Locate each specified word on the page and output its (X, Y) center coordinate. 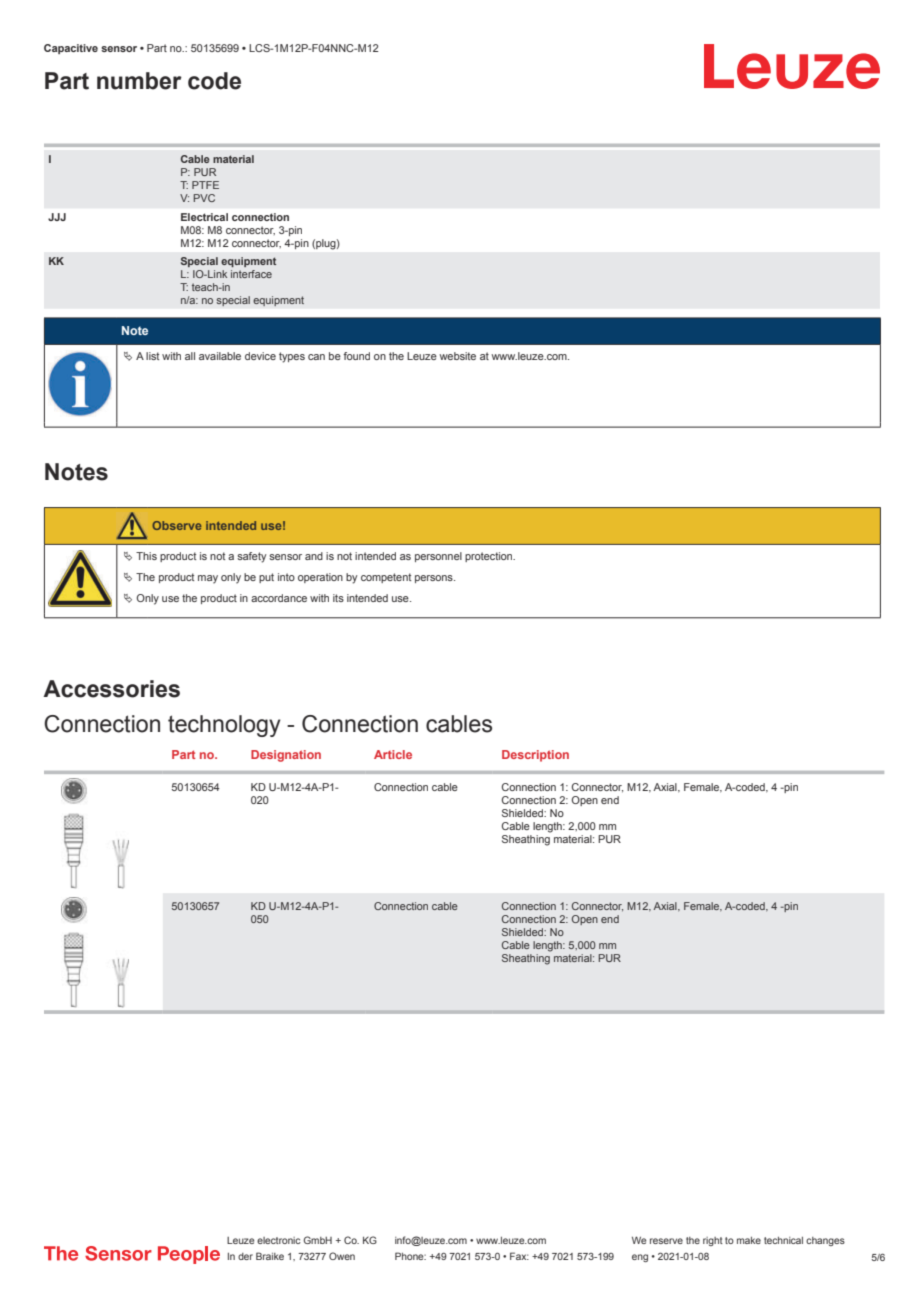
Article (393, 754)
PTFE (205, 185)
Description (535, 756)
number (139, 81)
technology (224, 726)
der (245, 1256)
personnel (438, 557)
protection (490, 557)
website (458, 356)
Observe (176, 525)
